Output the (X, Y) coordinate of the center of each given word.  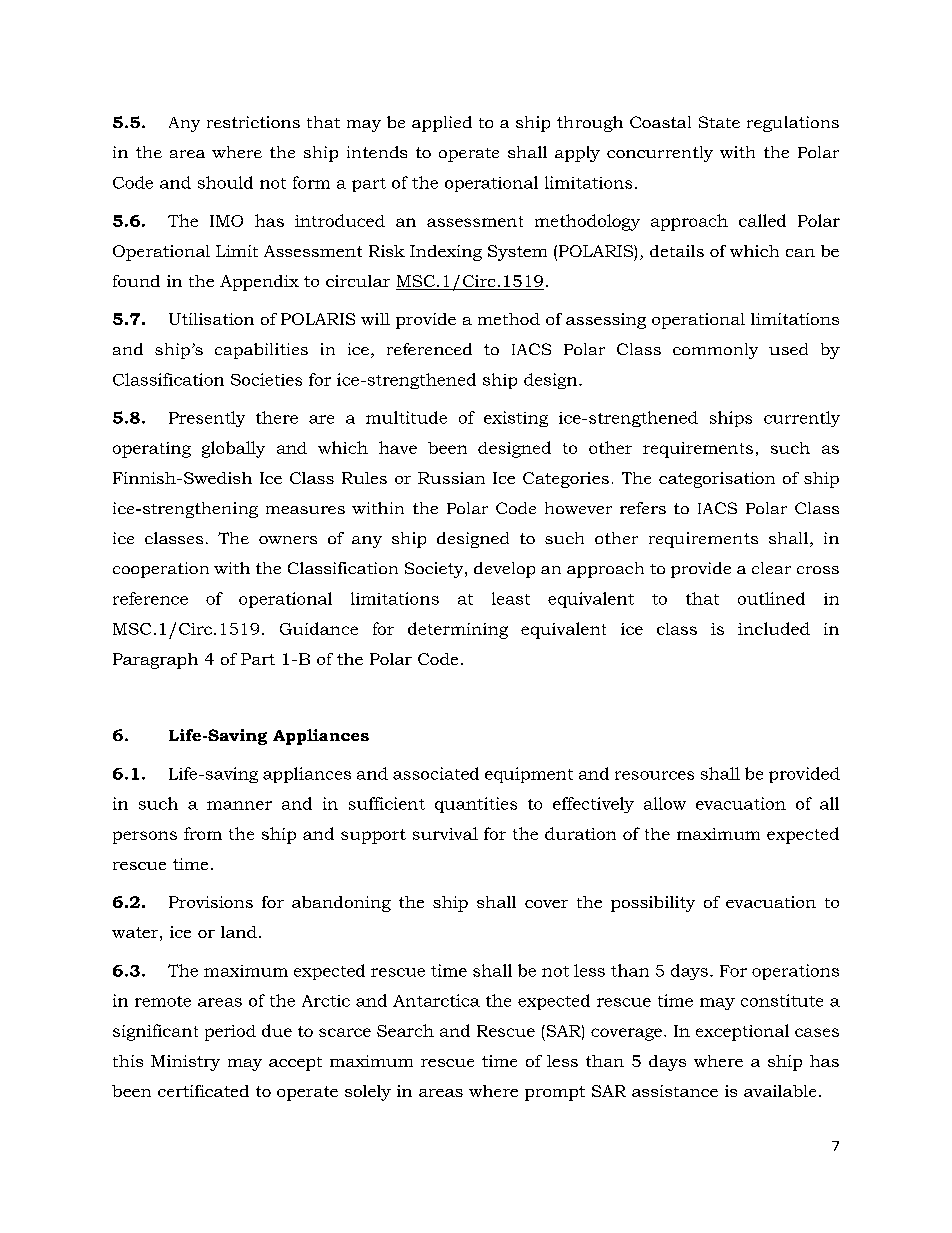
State (719, 122)
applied (442, 124)
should (225, 182)
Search (405, 1030)
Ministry (185, 1063)
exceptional (742, 1032)
